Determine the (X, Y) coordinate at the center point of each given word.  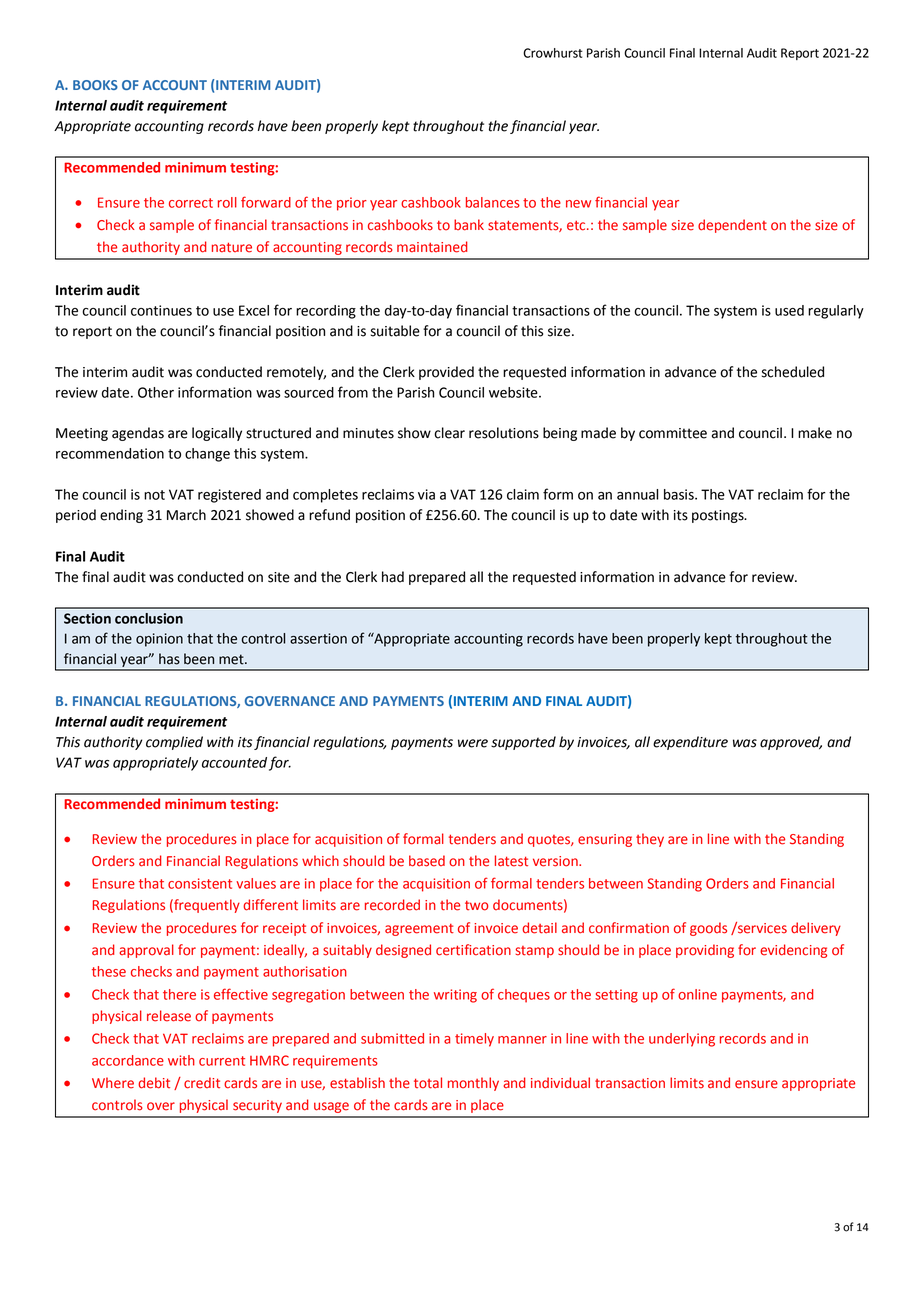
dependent (732, 226)
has (169, 659)
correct (191, 203)
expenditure (690, 743)
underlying (682, 1040)
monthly (473, 1084)
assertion (318, 638)
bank (469, 225)
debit (154, 1083)
